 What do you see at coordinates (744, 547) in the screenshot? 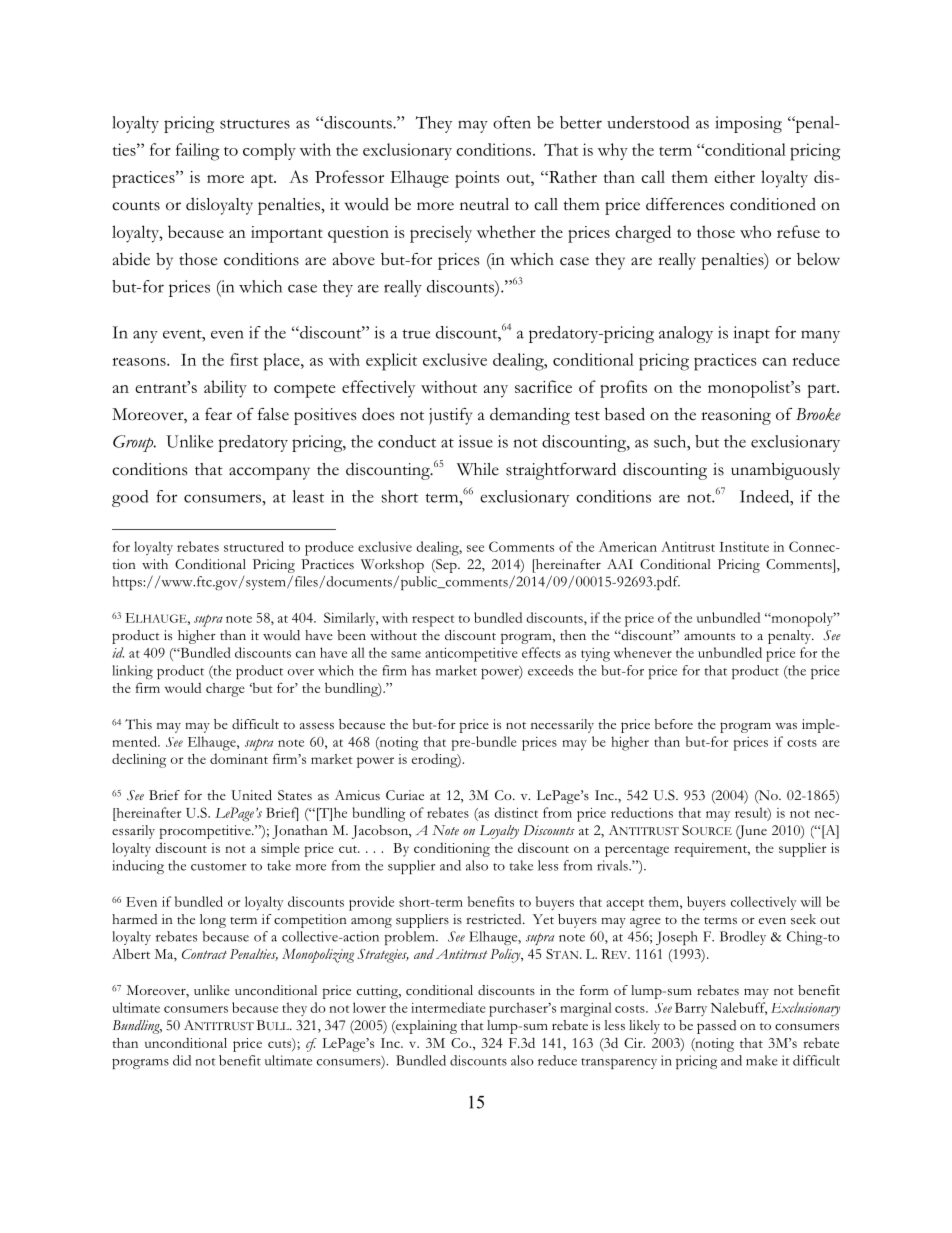
I see `Institute` at bounding box center [744, 547].
